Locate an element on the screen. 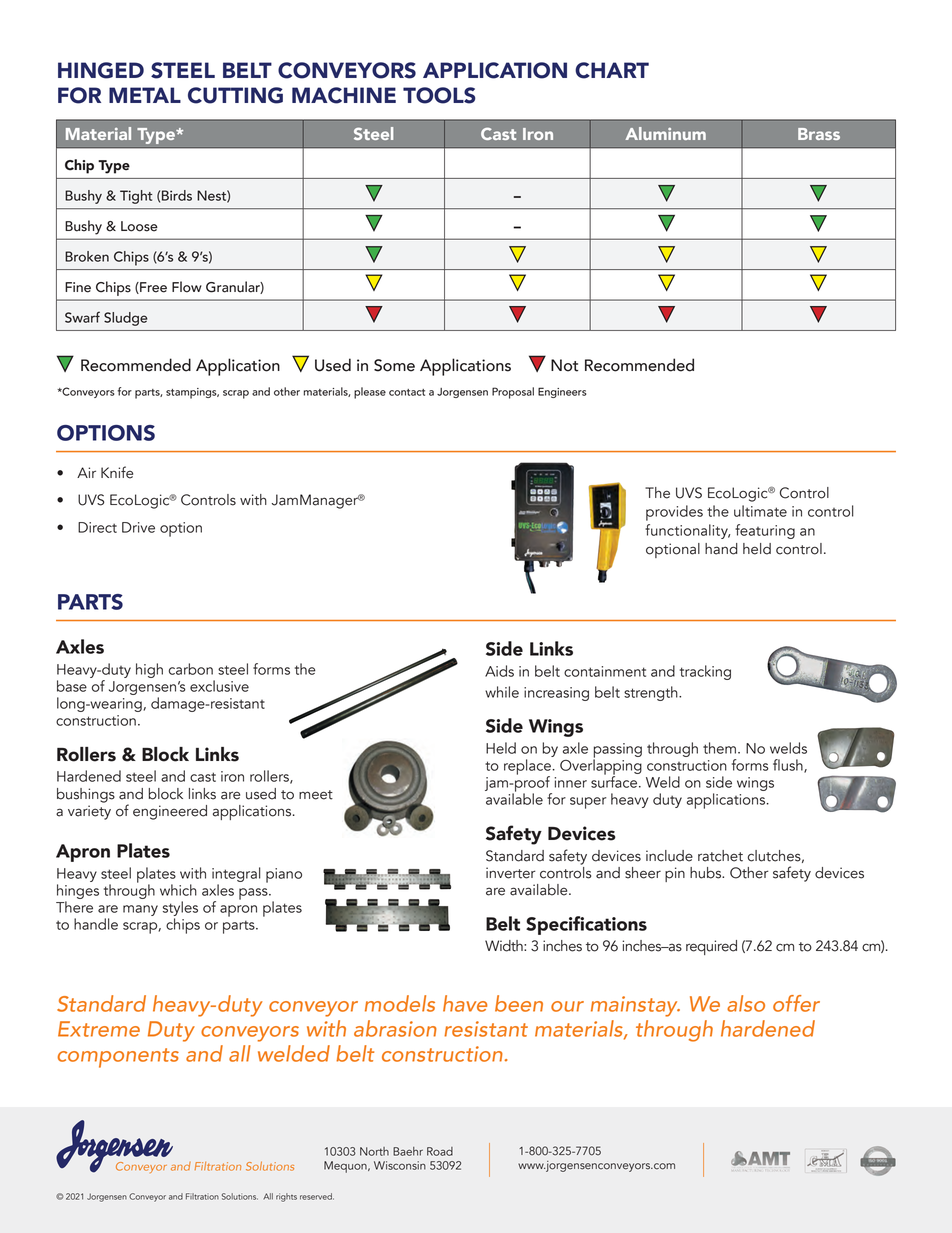  METAL is located at coordinates (145, 95).
